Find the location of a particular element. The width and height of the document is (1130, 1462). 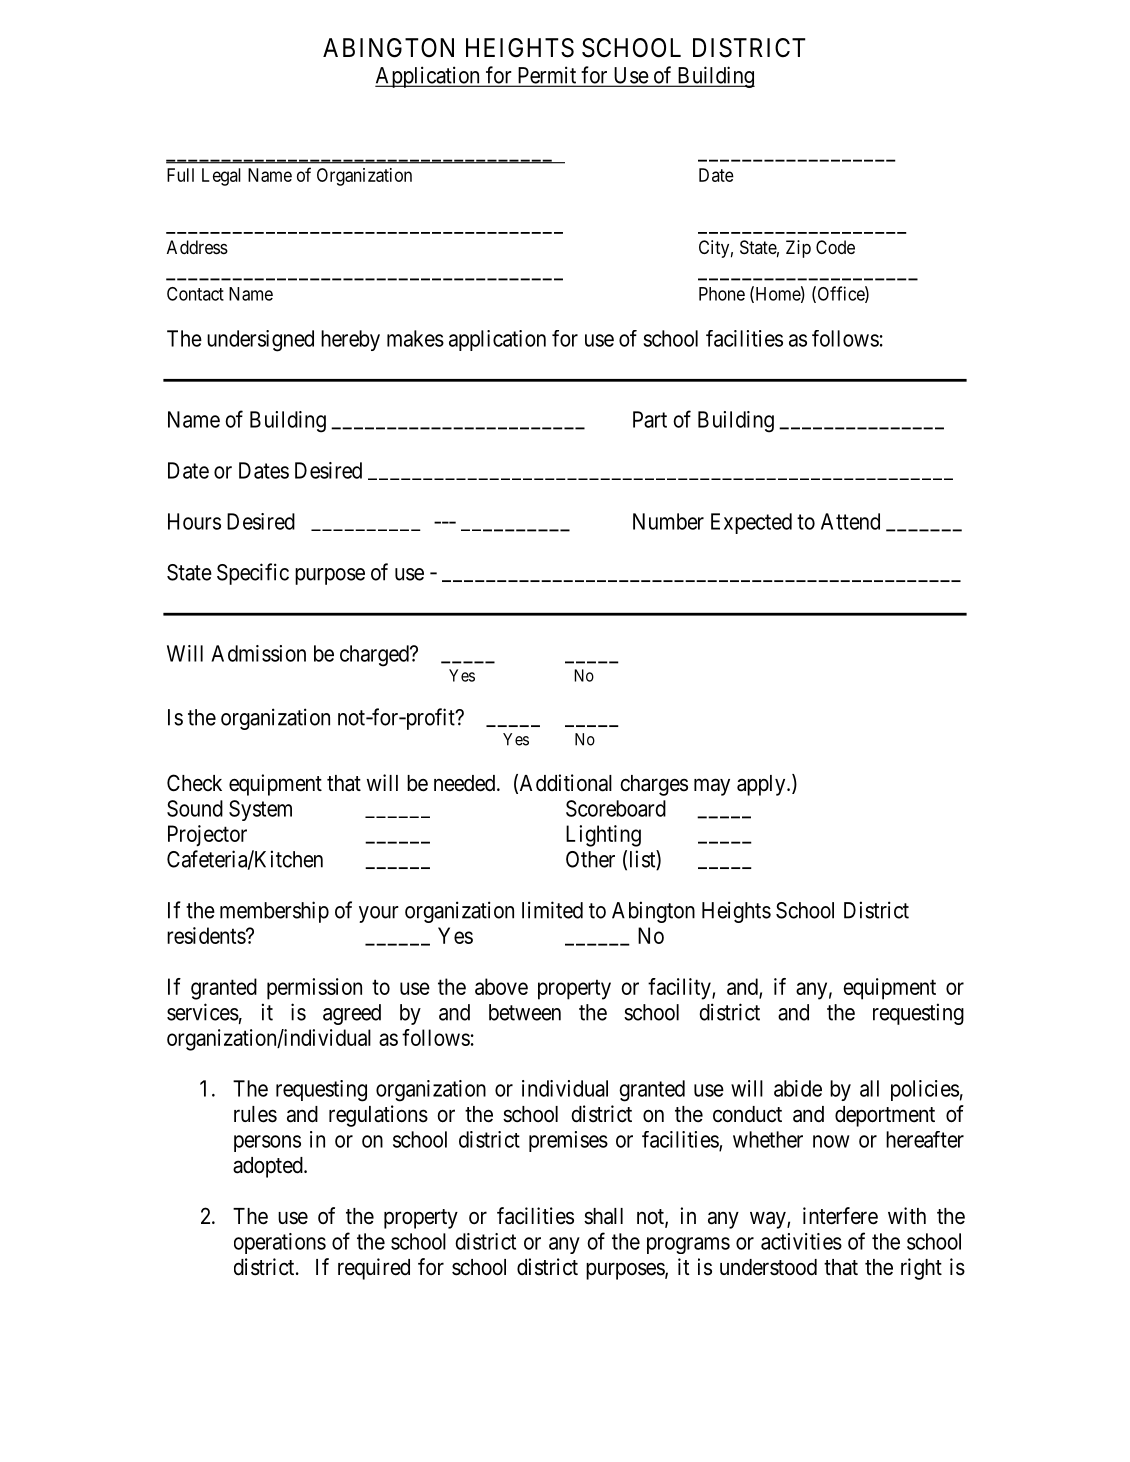

Other is located at coordinates (590, 859).
